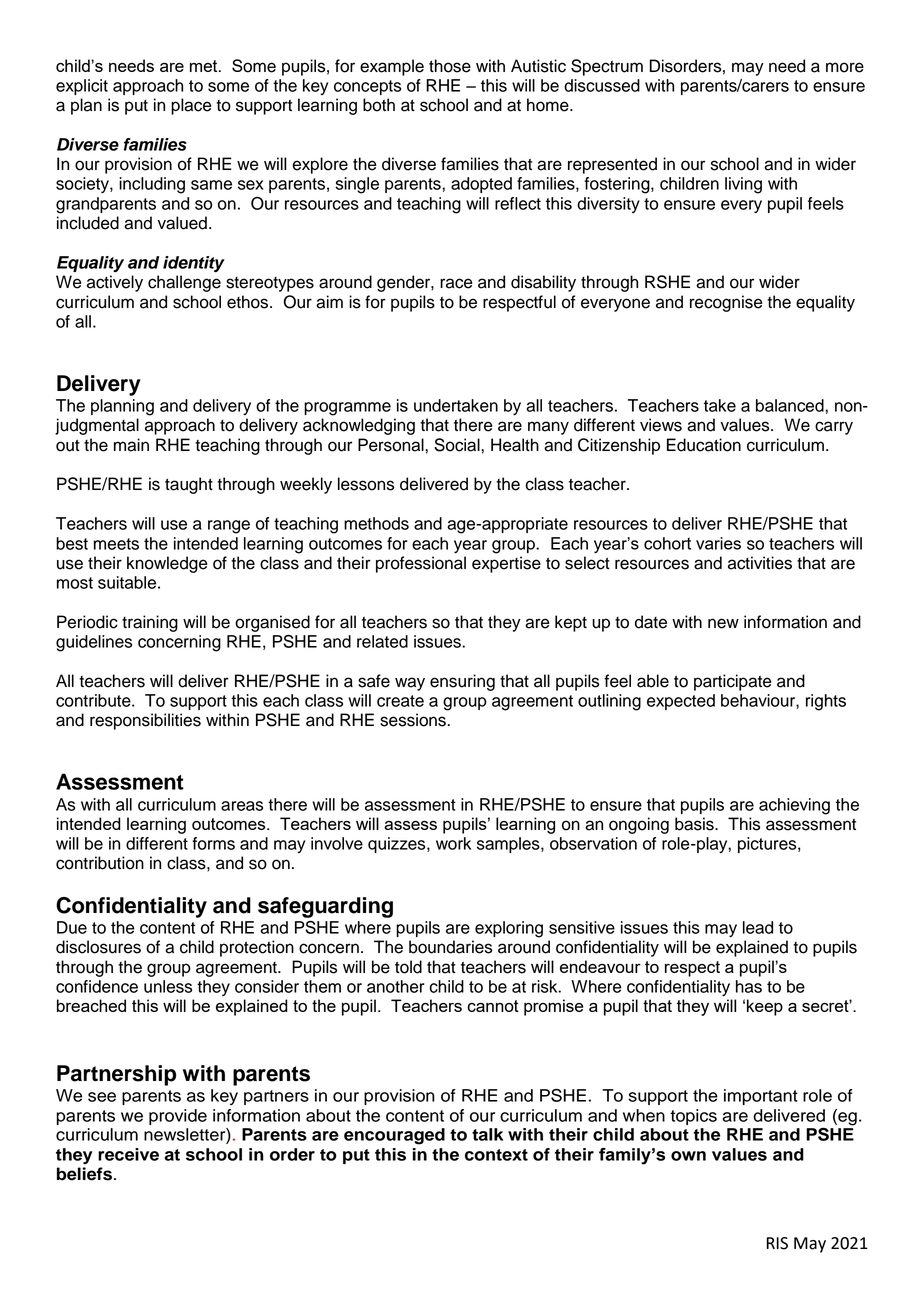 The height and width of the image is (1309, 924). What do you see at coordinates (131, 445) in the image?
I see `main` at bounding box center [131, 445].
